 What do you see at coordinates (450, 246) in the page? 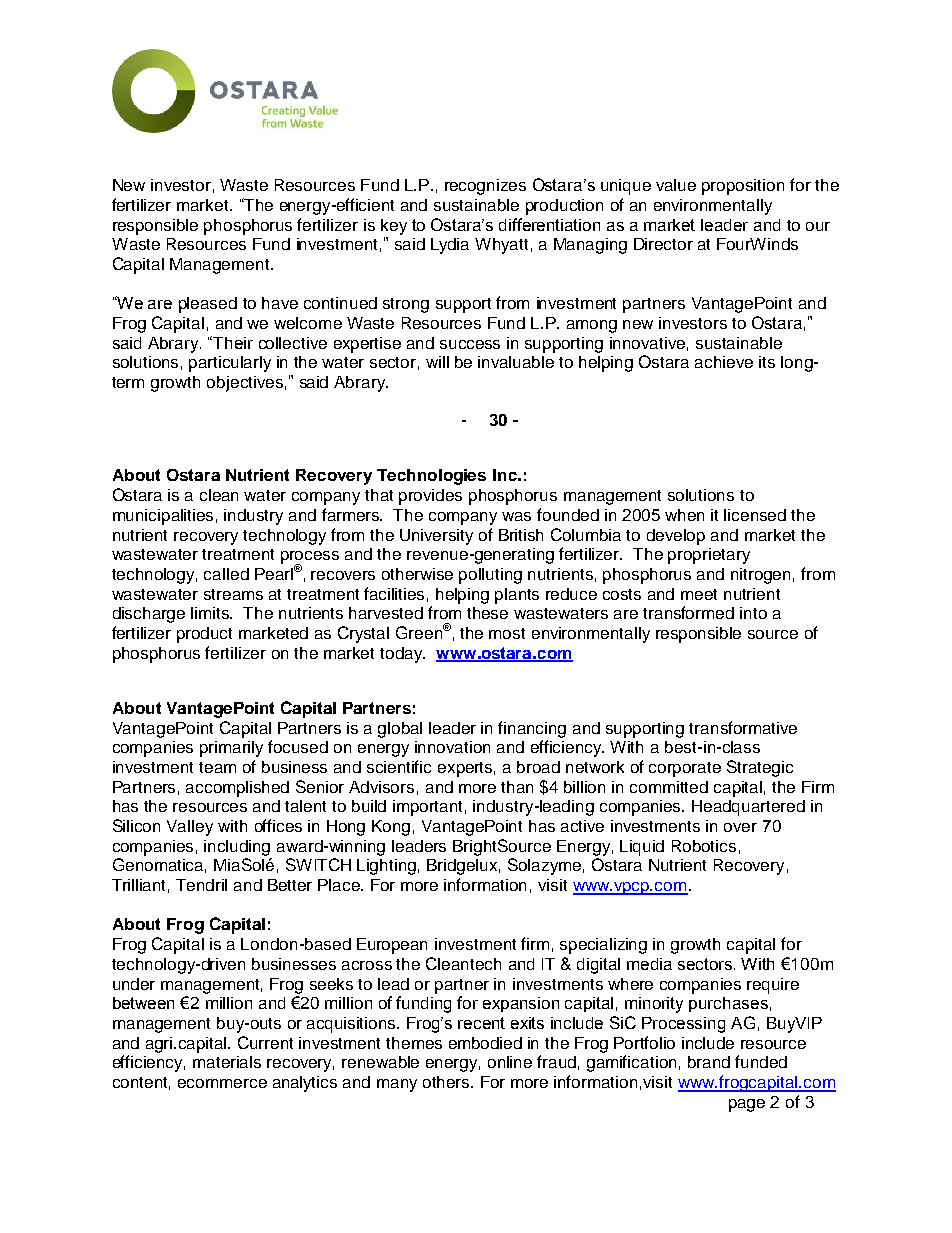
I see `Lydia` at bounding box center [450, 246].
